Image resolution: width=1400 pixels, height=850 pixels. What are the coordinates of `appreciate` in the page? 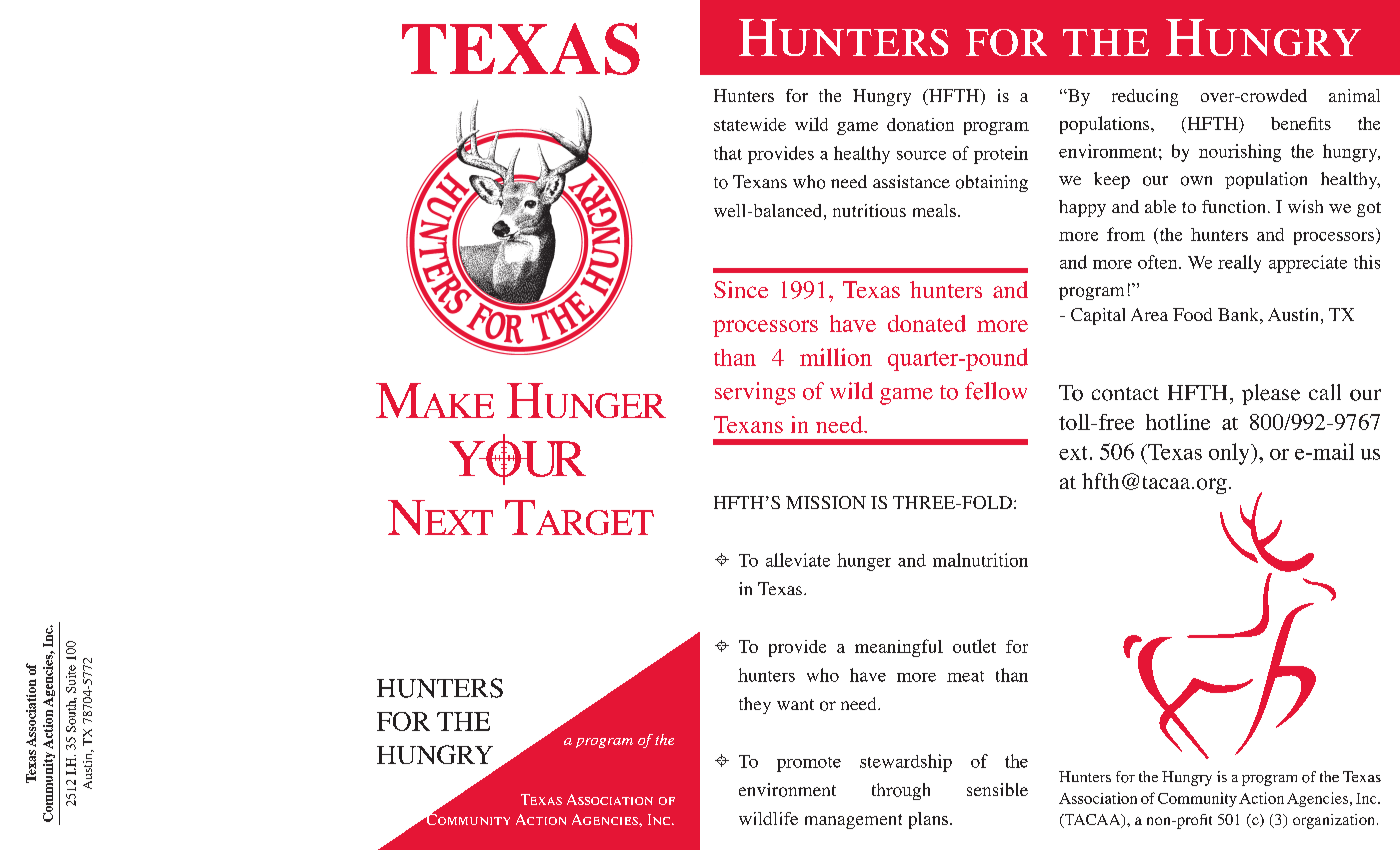 It's located at (1308, 264).
